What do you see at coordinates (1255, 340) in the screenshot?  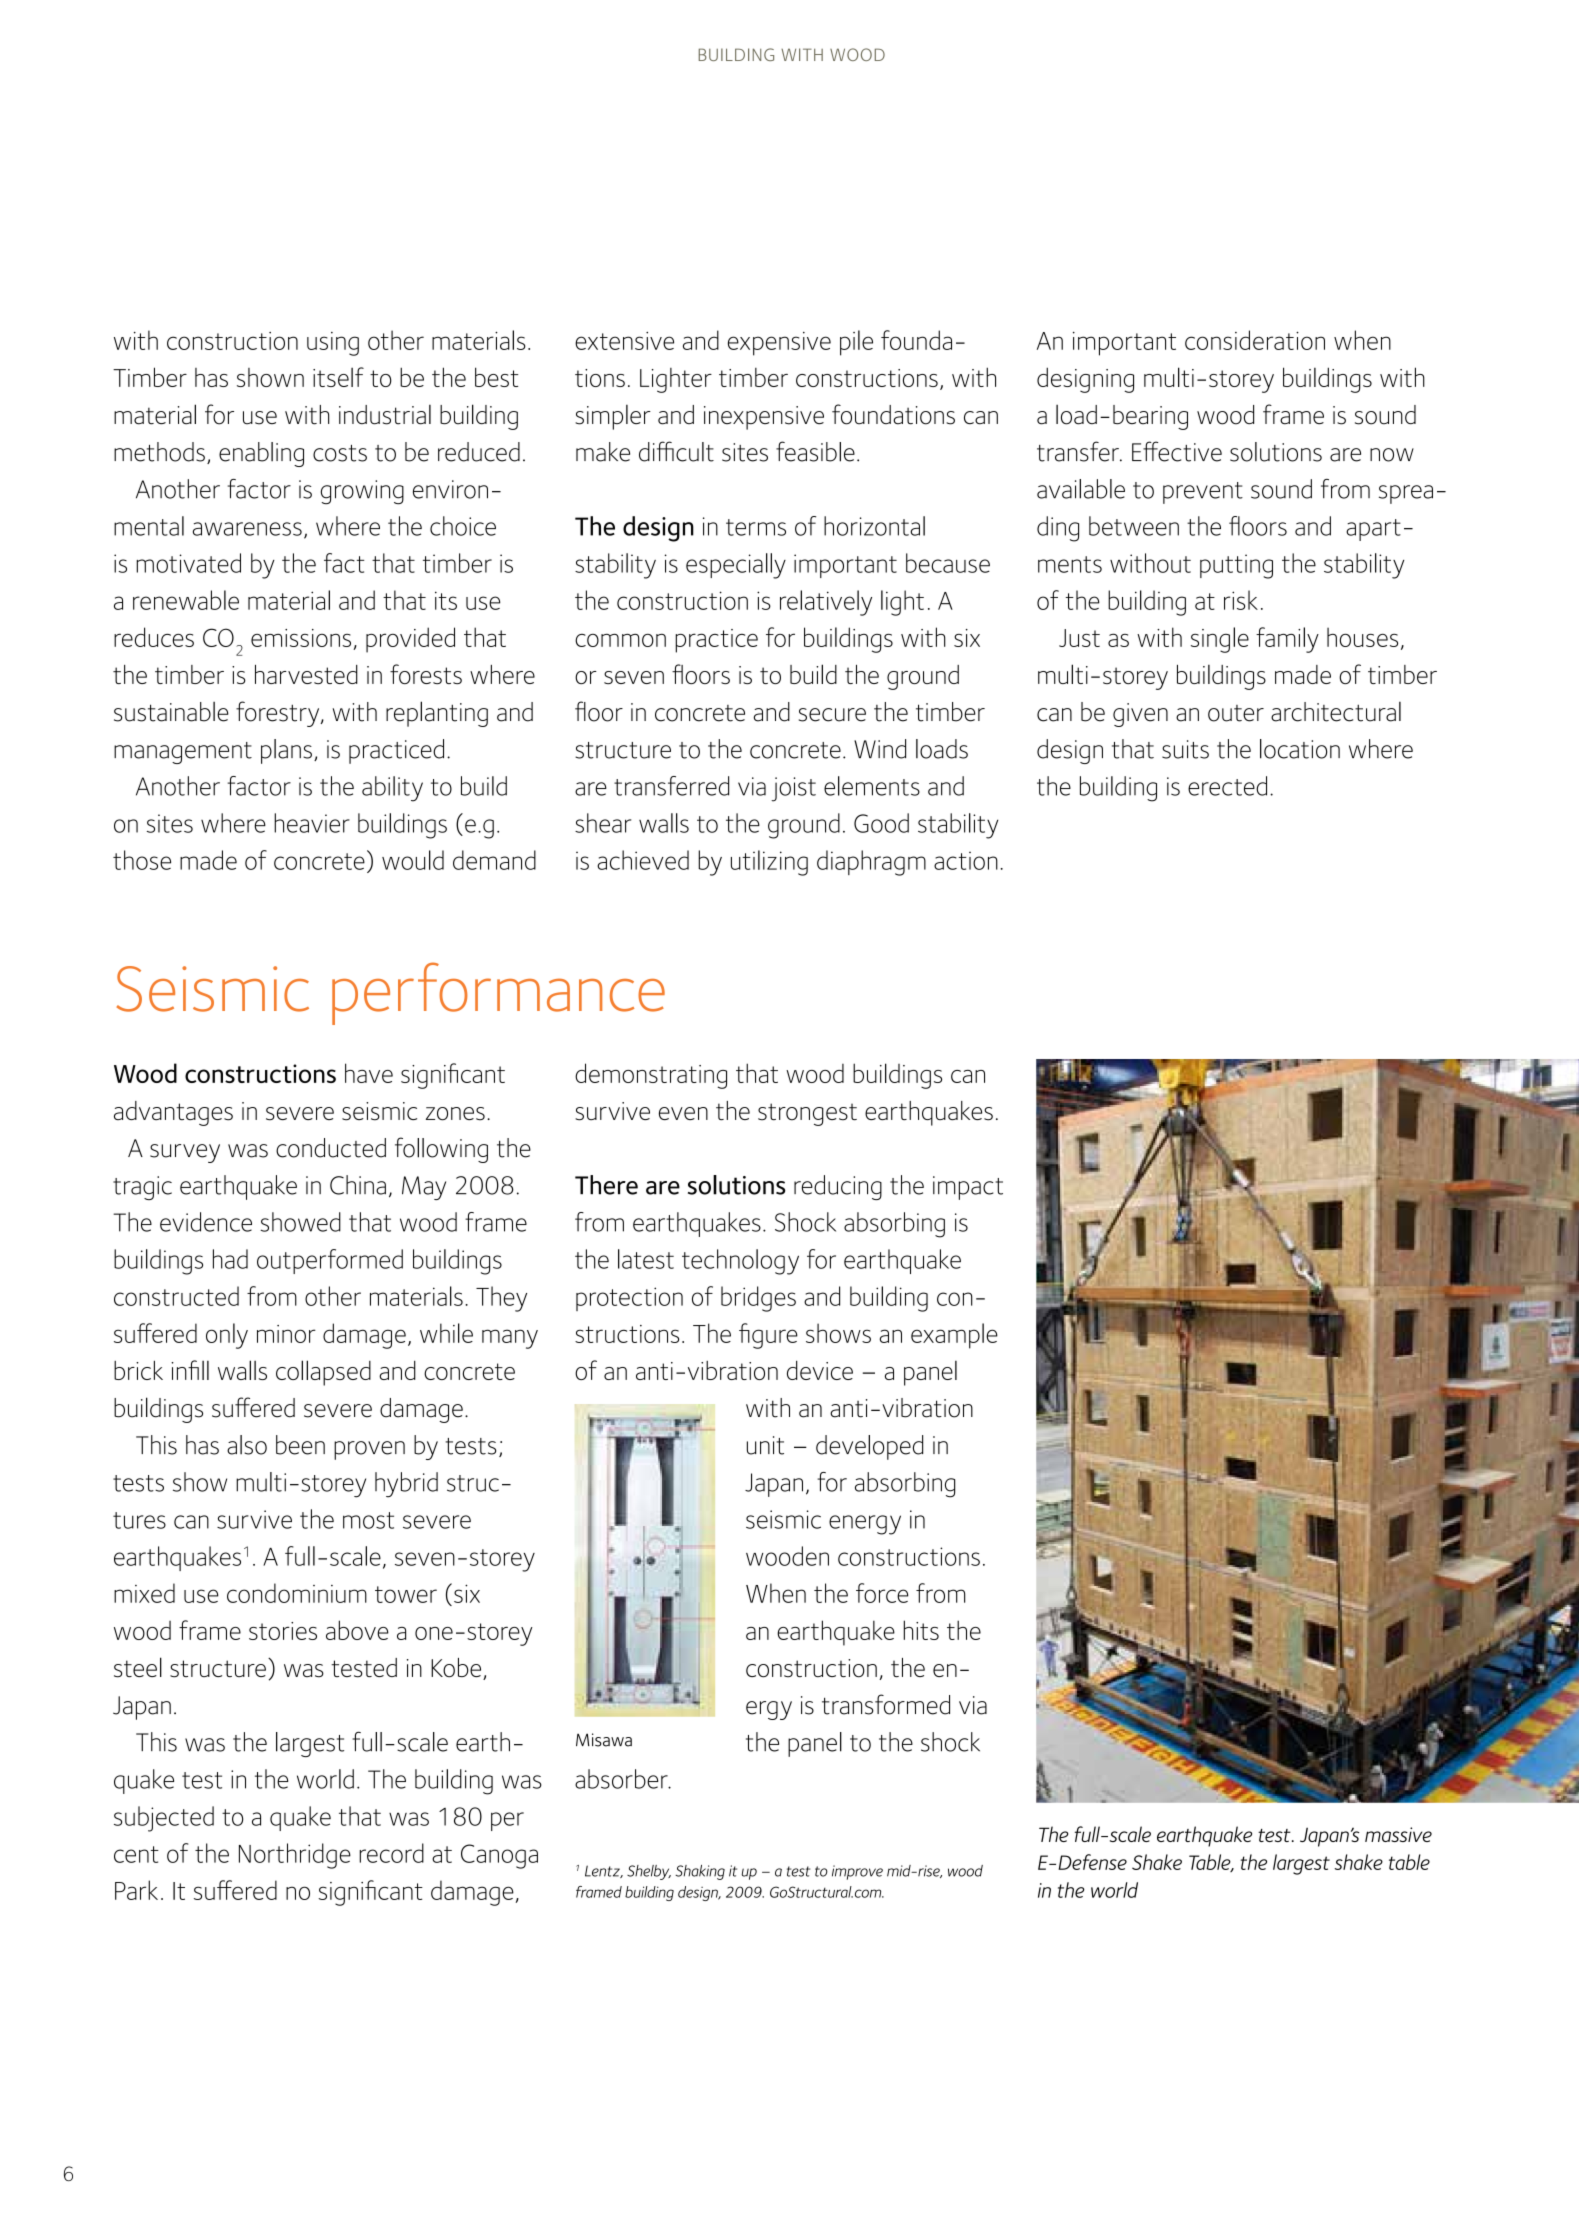 I see `consideration` at bounding box center [1255, 340].
